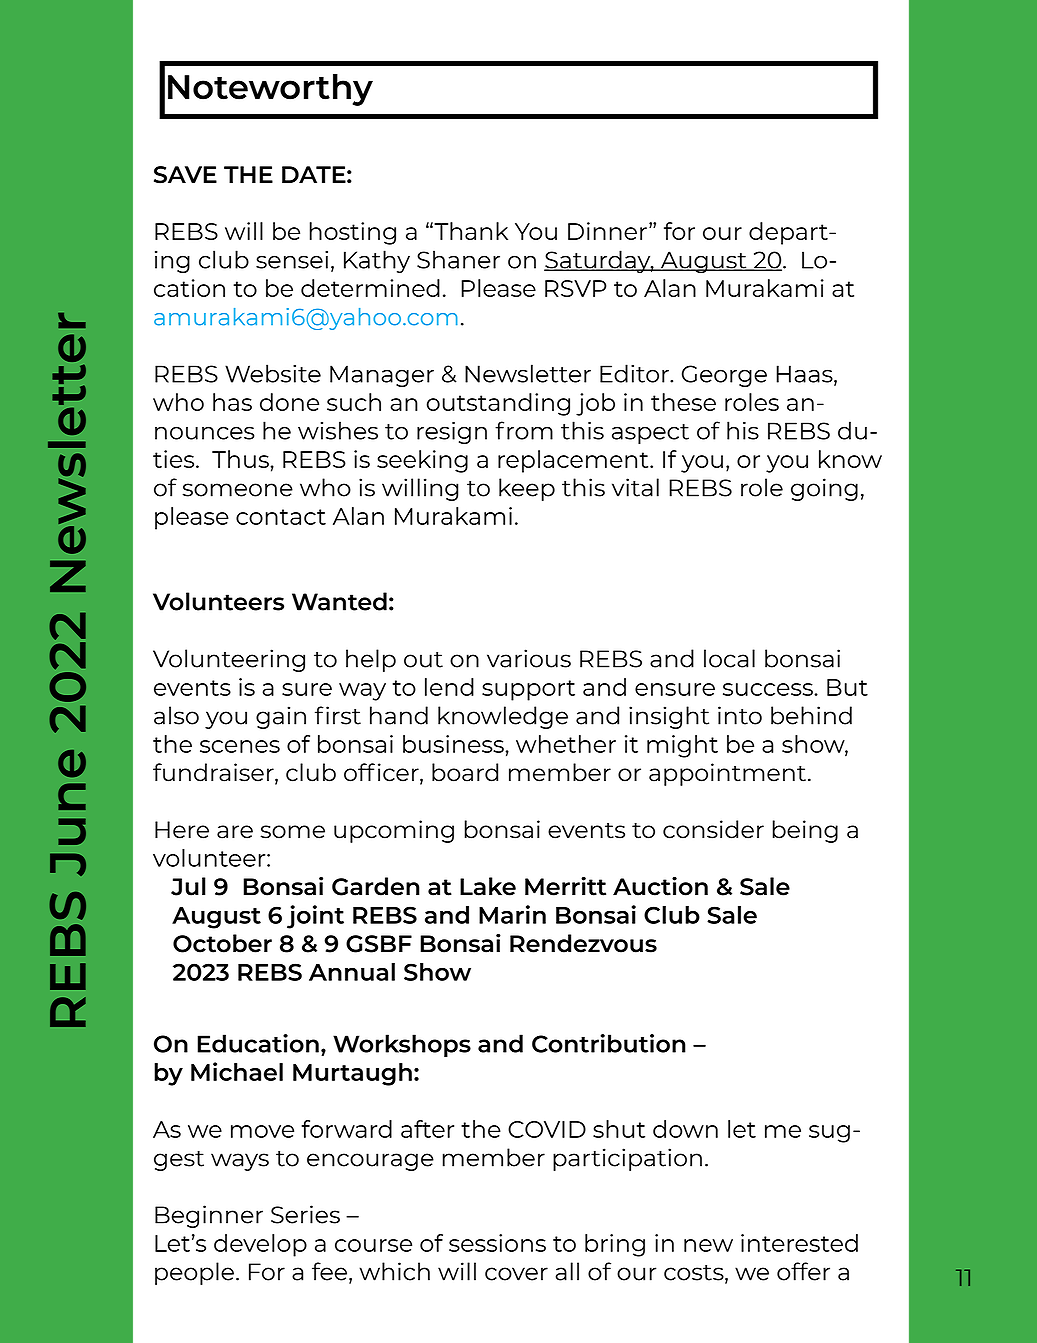 The width and height of the screenshot is (1037, 1343). What do you see at coordinates (824, 489) in the screenshot?
I see `going` at bounding box center [824, 489].
